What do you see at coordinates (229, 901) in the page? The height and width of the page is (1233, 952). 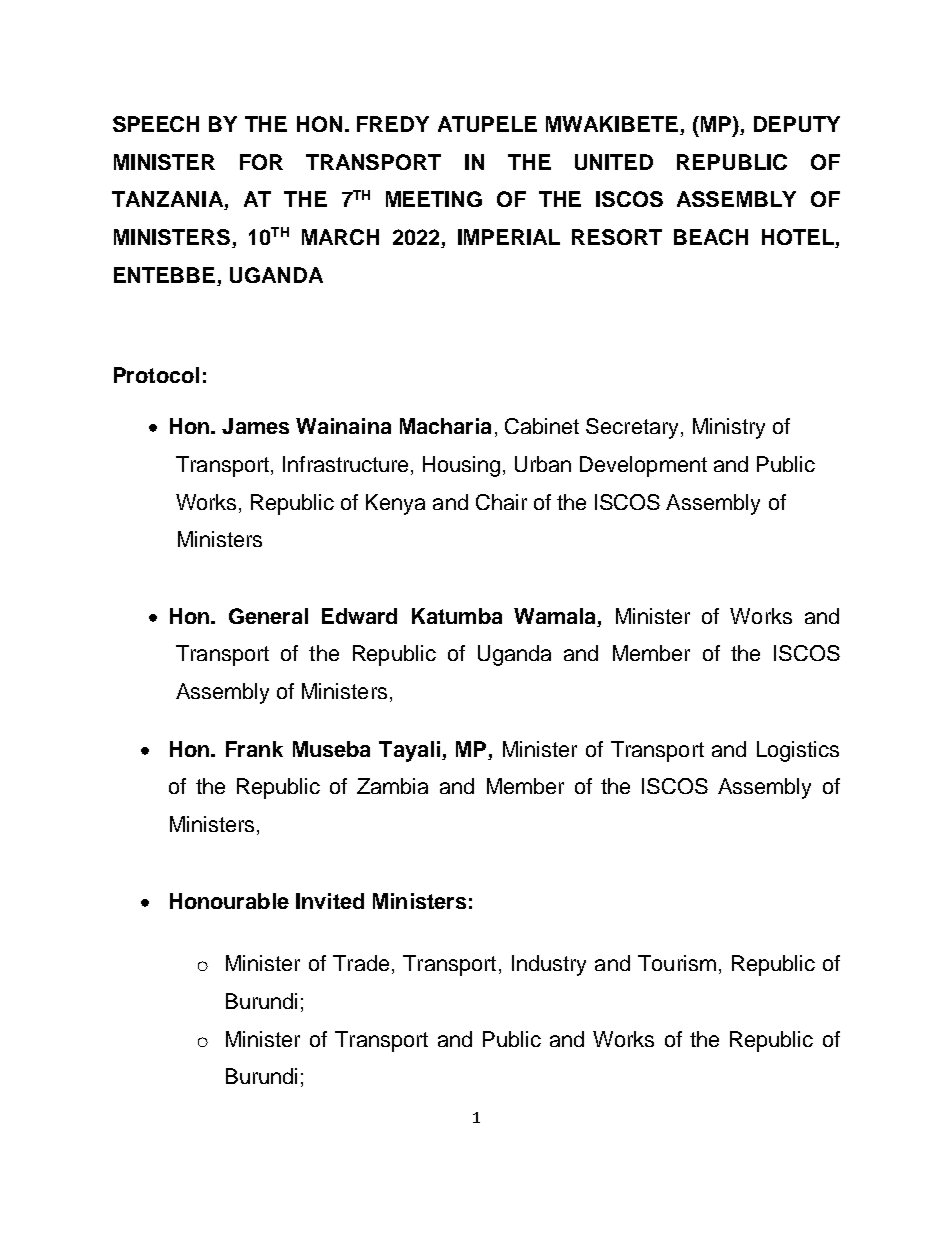 I see `Honourable` at bounding box center [229, 901].
